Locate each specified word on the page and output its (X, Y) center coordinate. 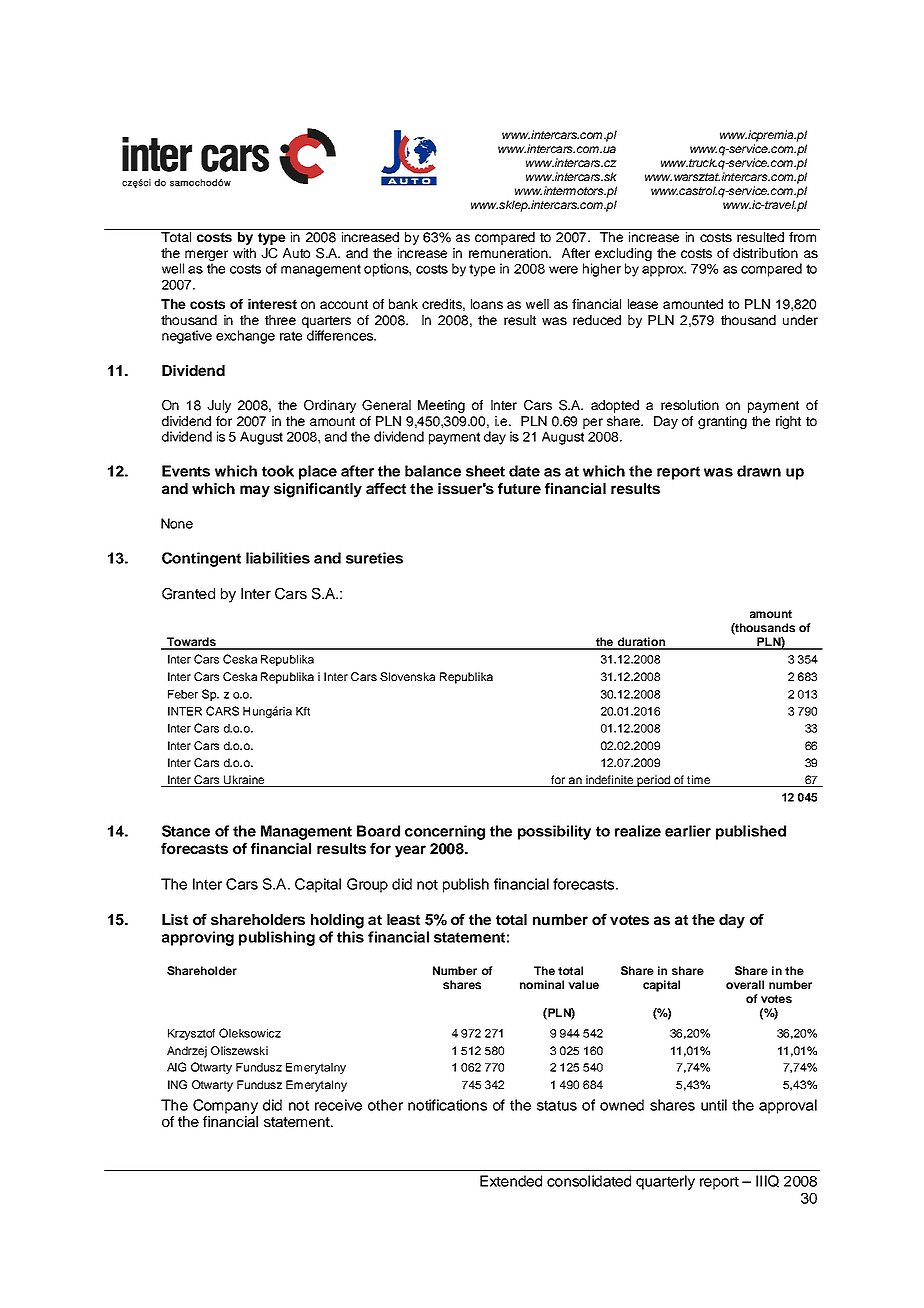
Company (225, 1106)
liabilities (278, 558)
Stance (186, 831)
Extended (511, 1181)
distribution (765, 253)
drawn (759, 471)
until (714, 1105)
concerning (445, 832)
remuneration (509, 253)
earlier (688, 831)
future (519, 488)
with (244, 253)
